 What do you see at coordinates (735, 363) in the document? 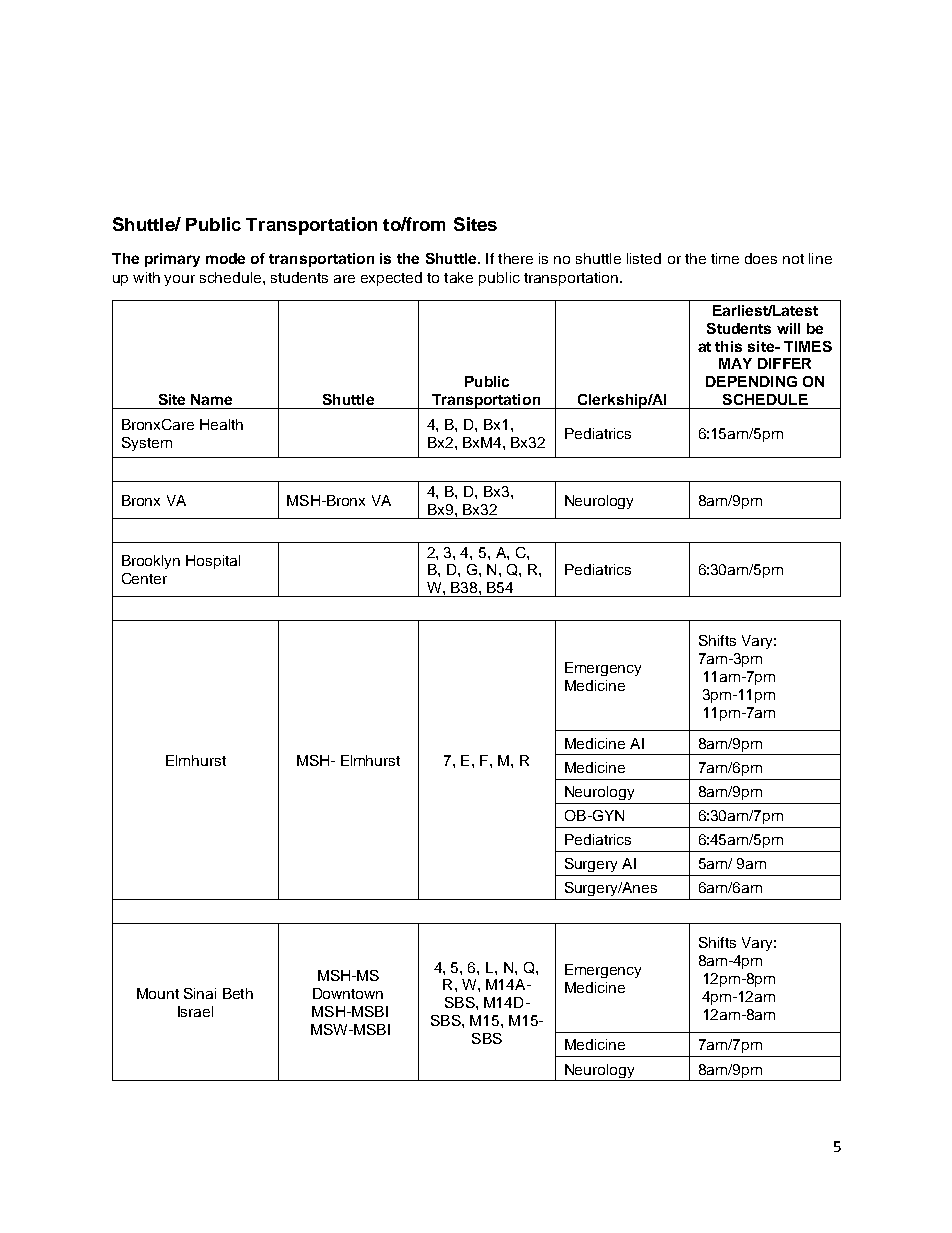
I see `MAY` at bounding box center [735, 363].
